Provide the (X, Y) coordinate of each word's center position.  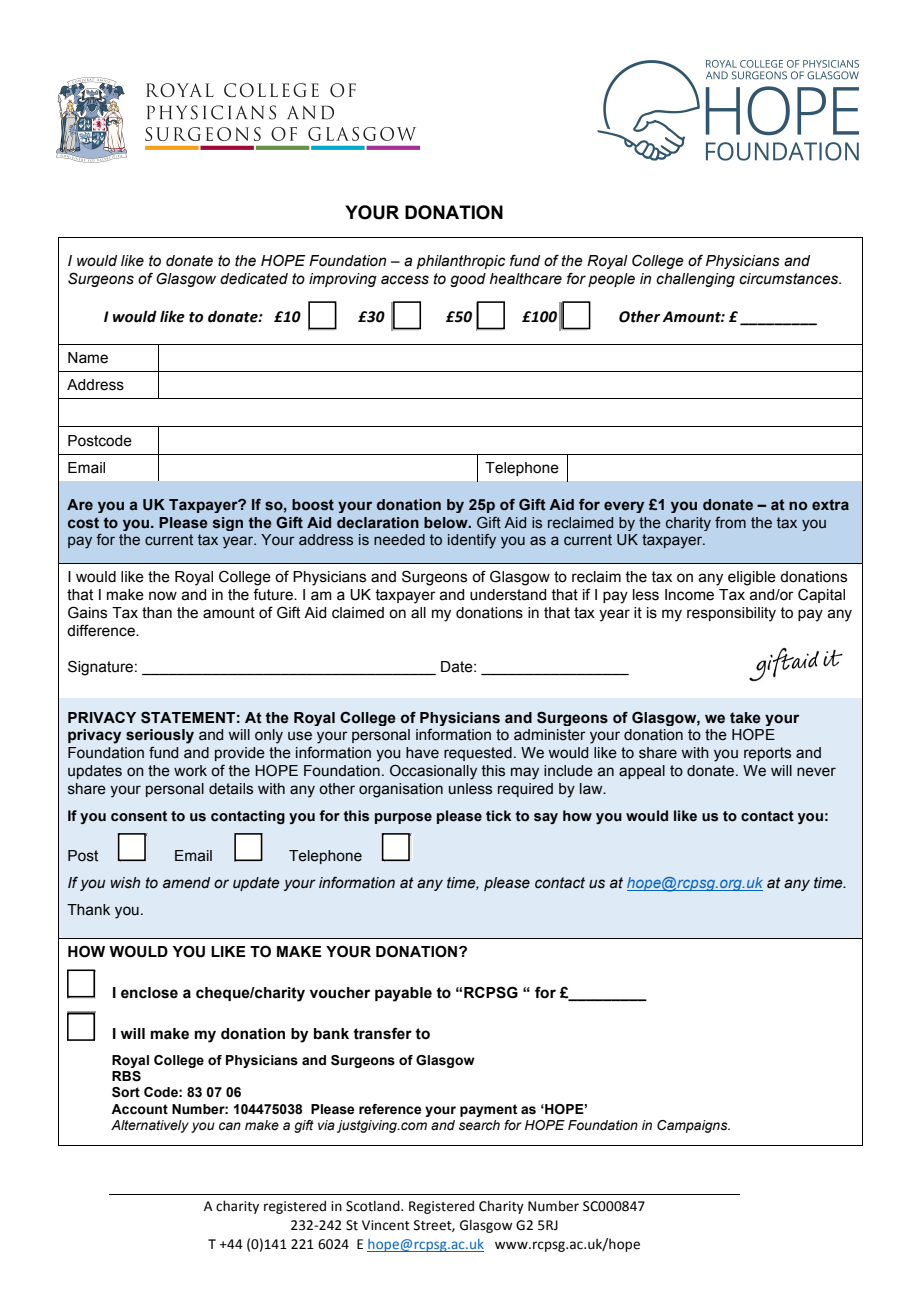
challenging (695, 280)
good (468, 280)
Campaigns (693, 1126)
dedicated (254, 279)
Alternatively (150, 1126)
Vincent (386, 1225)
